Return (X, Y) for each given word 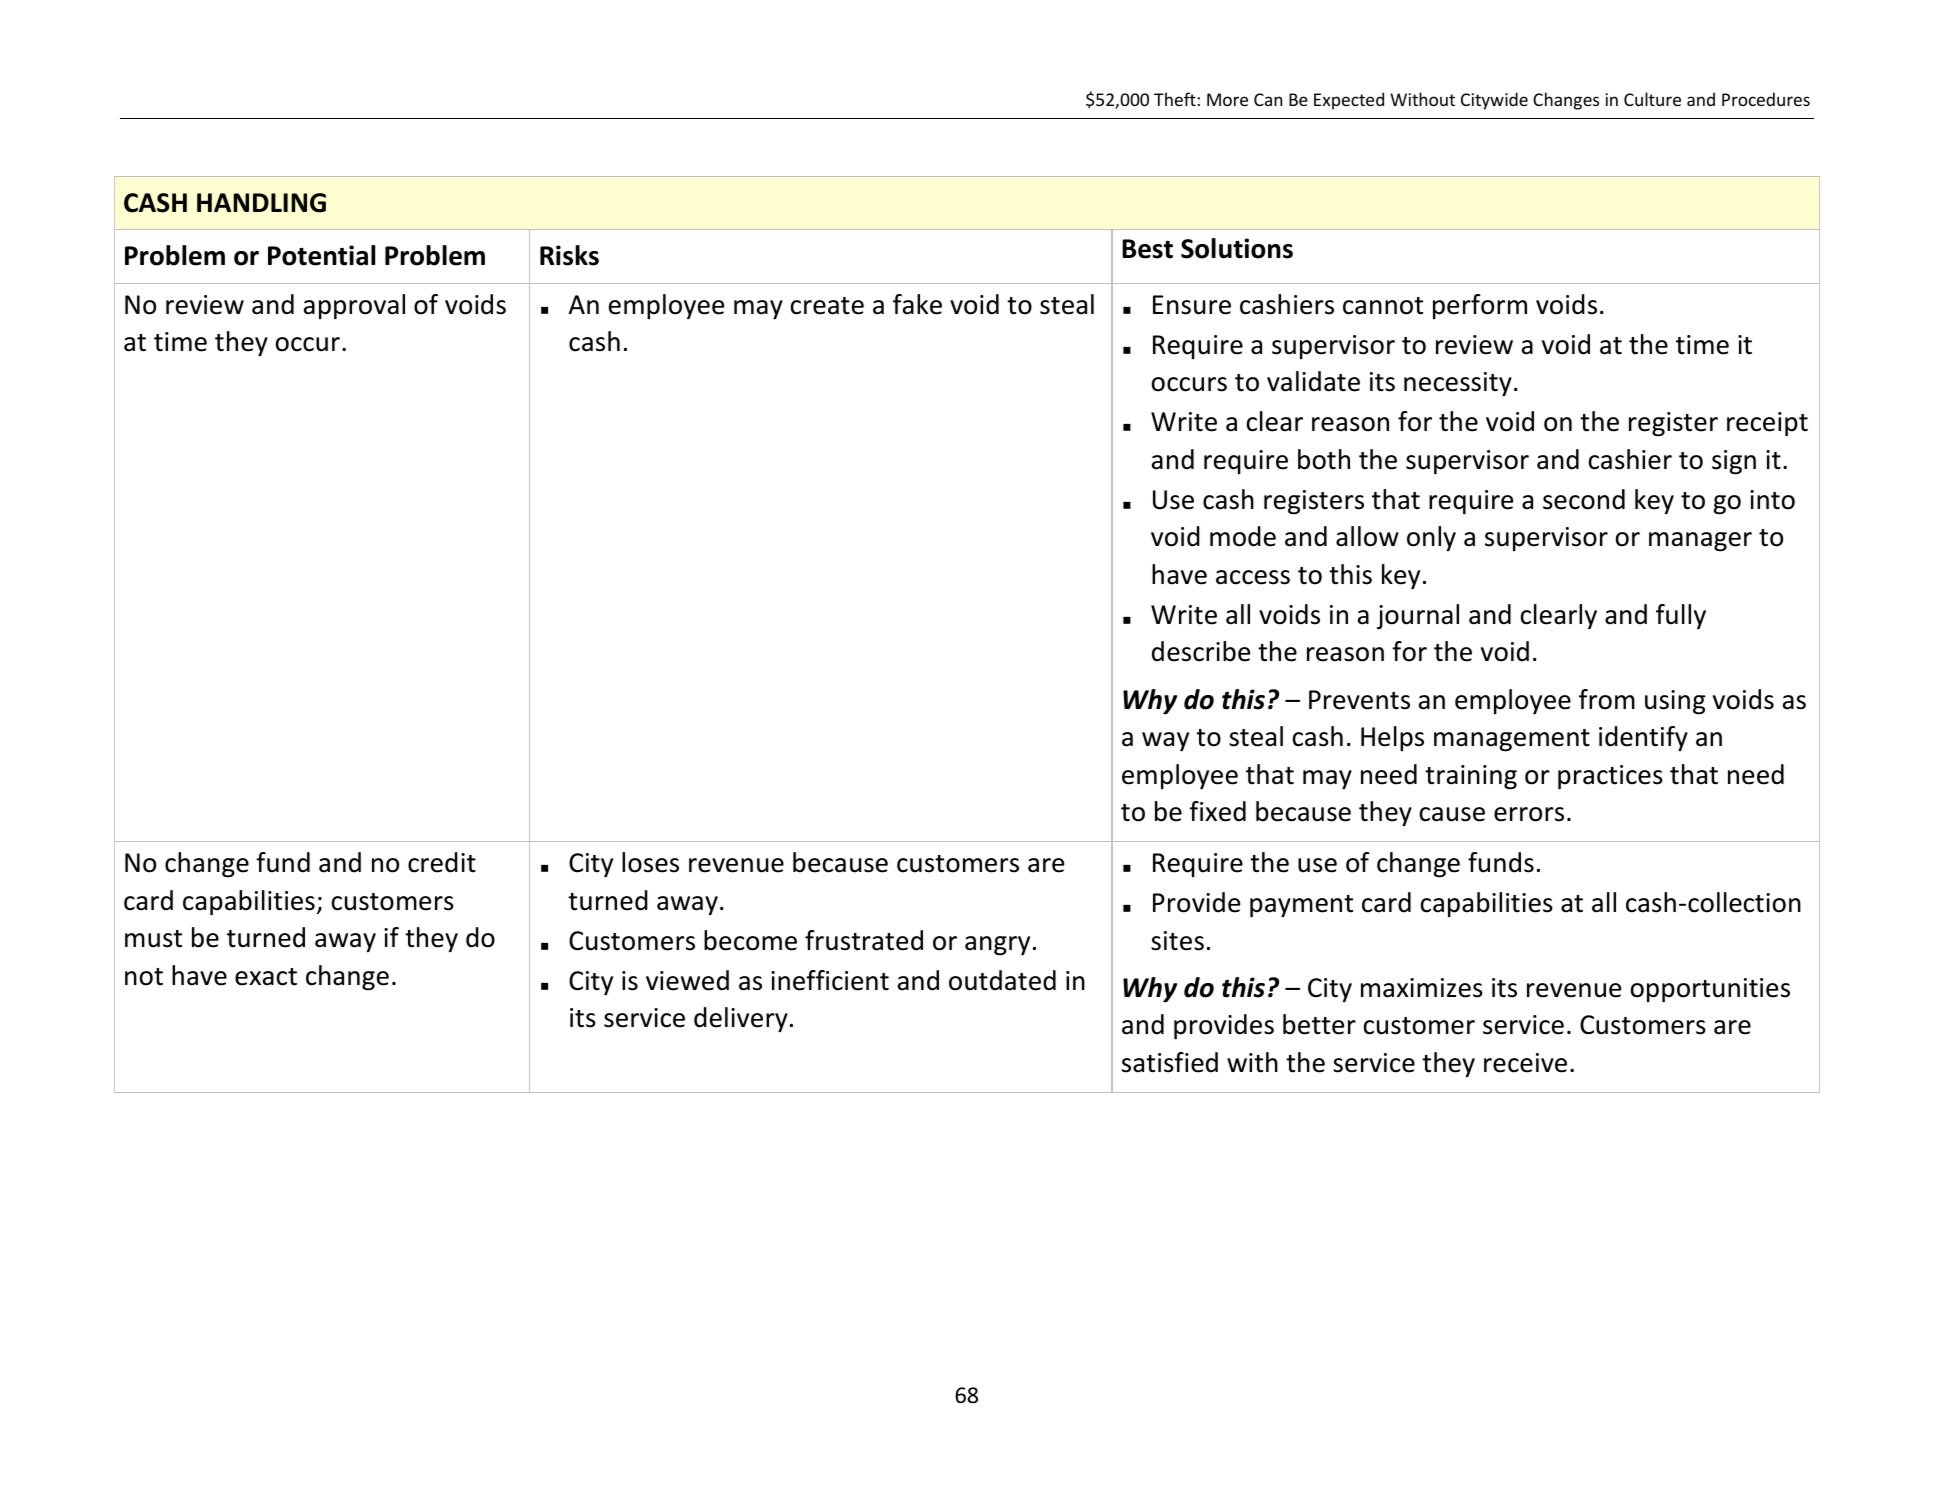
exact (266, 977)
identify (1643, 738)
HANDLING (261, 203)
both (1324, 459)
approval (354, 306)
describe (1201, 651)
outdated (1002, 980)
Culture (1652, 99)
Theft (1175, 99)
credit (442, 862)
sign (1734, 462)
